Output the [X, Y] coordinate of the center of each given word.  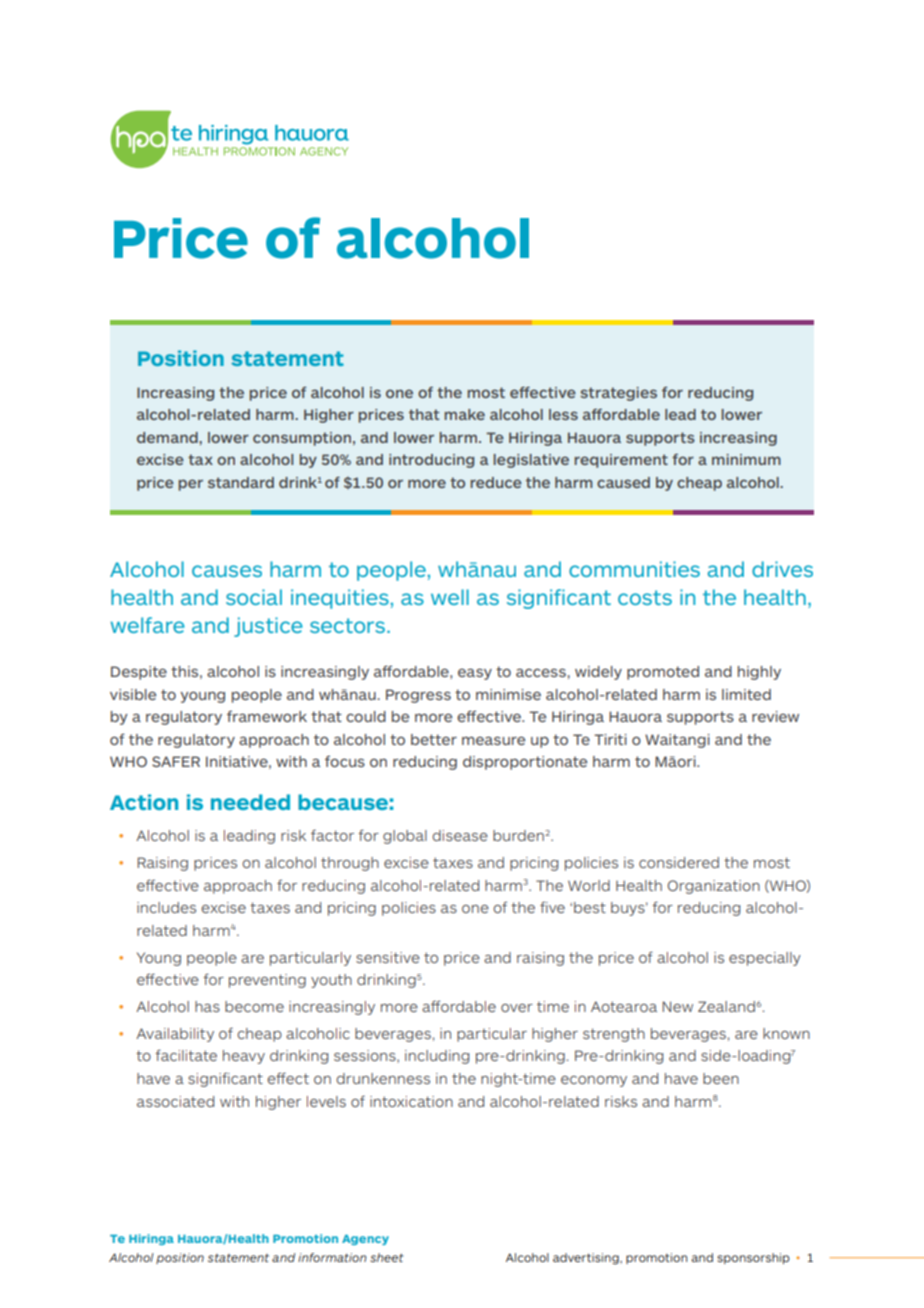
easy [475, 674]
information [332, 1257]
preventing [267, 981]
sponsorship [753, 1258]
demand [168, 437]
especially [765, 959]
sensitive [388, 957]
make [464, 414]
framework [267, 716]
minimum [746, 459]
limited [746, 694]
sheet [387, 1257]
